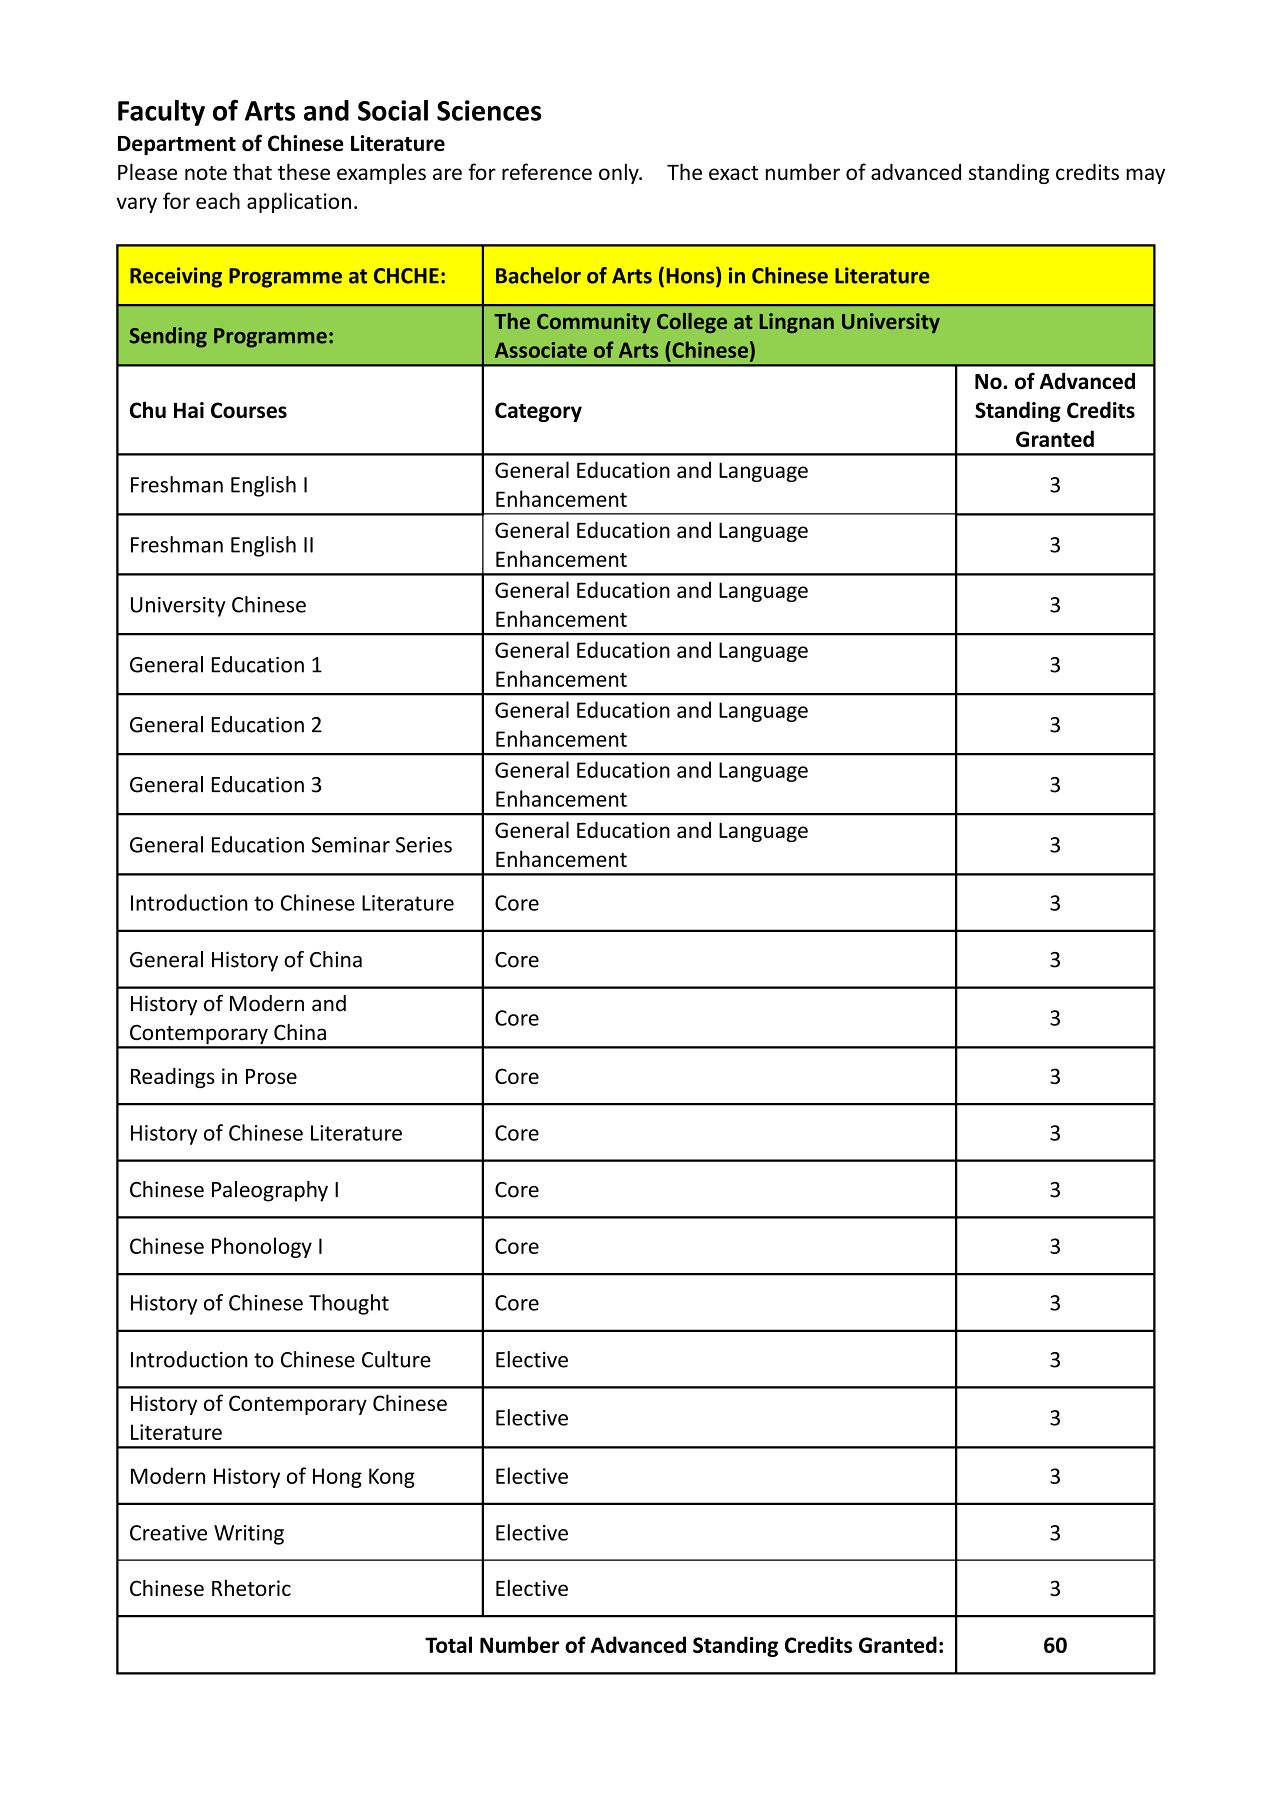  What do you see at coordinates (538, 412) in the screenshot?
I see `Category` at bounding box center [538, 412].
